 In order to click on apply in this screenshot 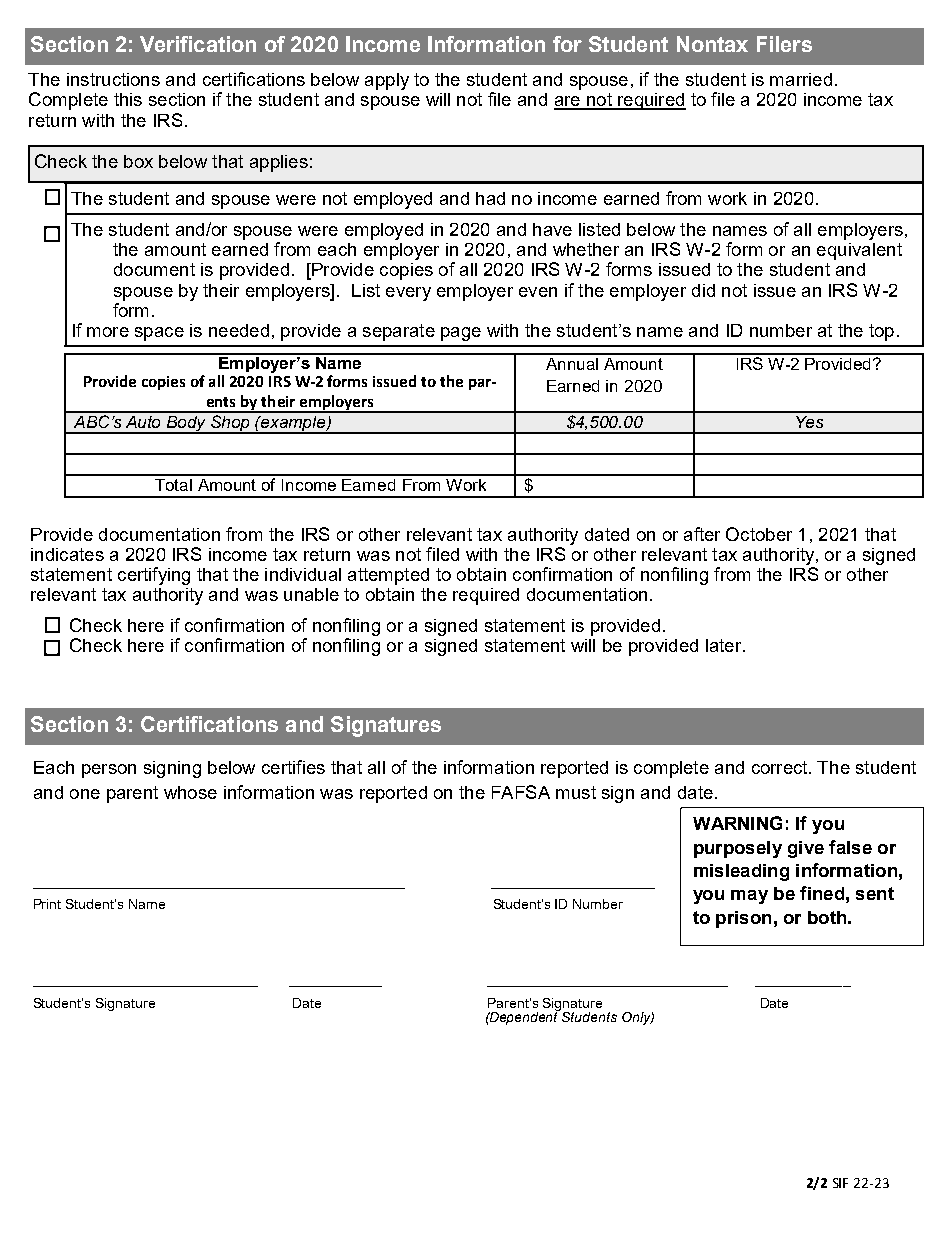, I will do `click(387, 81)`.
